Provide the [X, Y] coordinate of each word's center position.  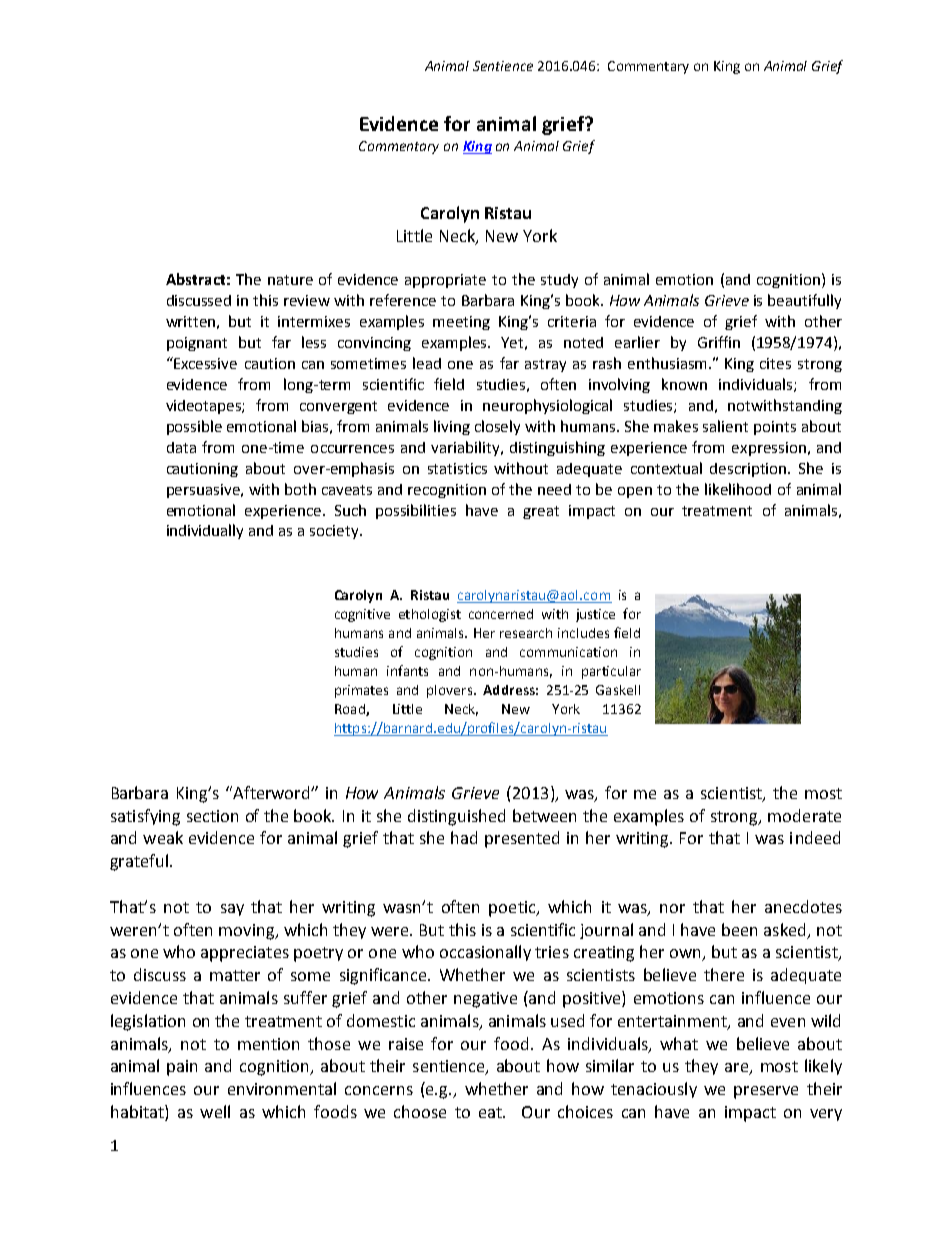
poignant [197, 344]
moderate [804, 815]
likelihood [738, 489]
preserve [766, 1092]
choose [420, 1111]
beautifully [804, 301]
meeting [461, 323]
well [215, 1111]
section [212, 816]
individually [205, 531]
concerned [501, 614]
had [464, 837]
